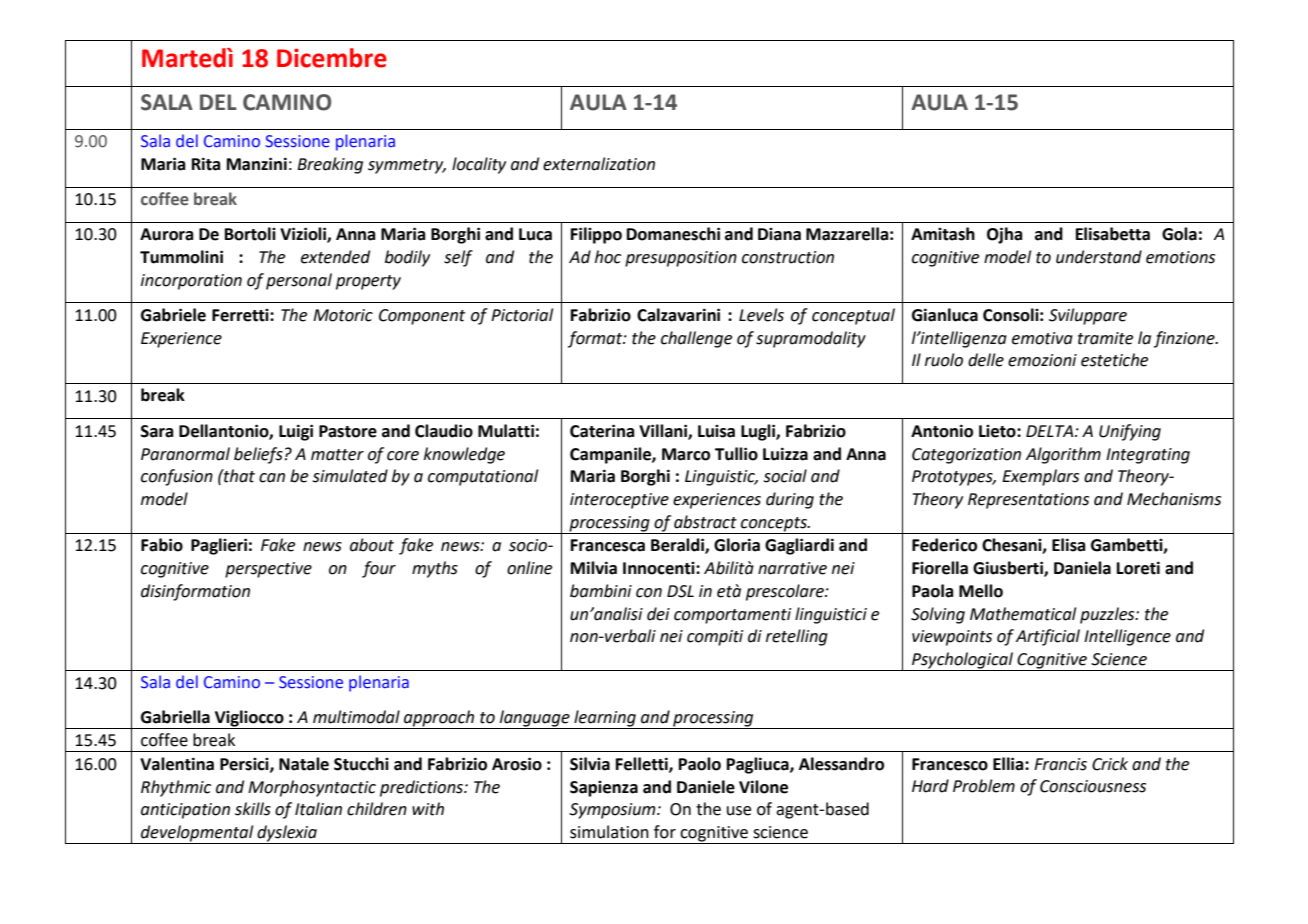 The width and height of the image is (1308, 924). Describe the element at coordinates (272, 478) in the image. I see `can` at that location.
